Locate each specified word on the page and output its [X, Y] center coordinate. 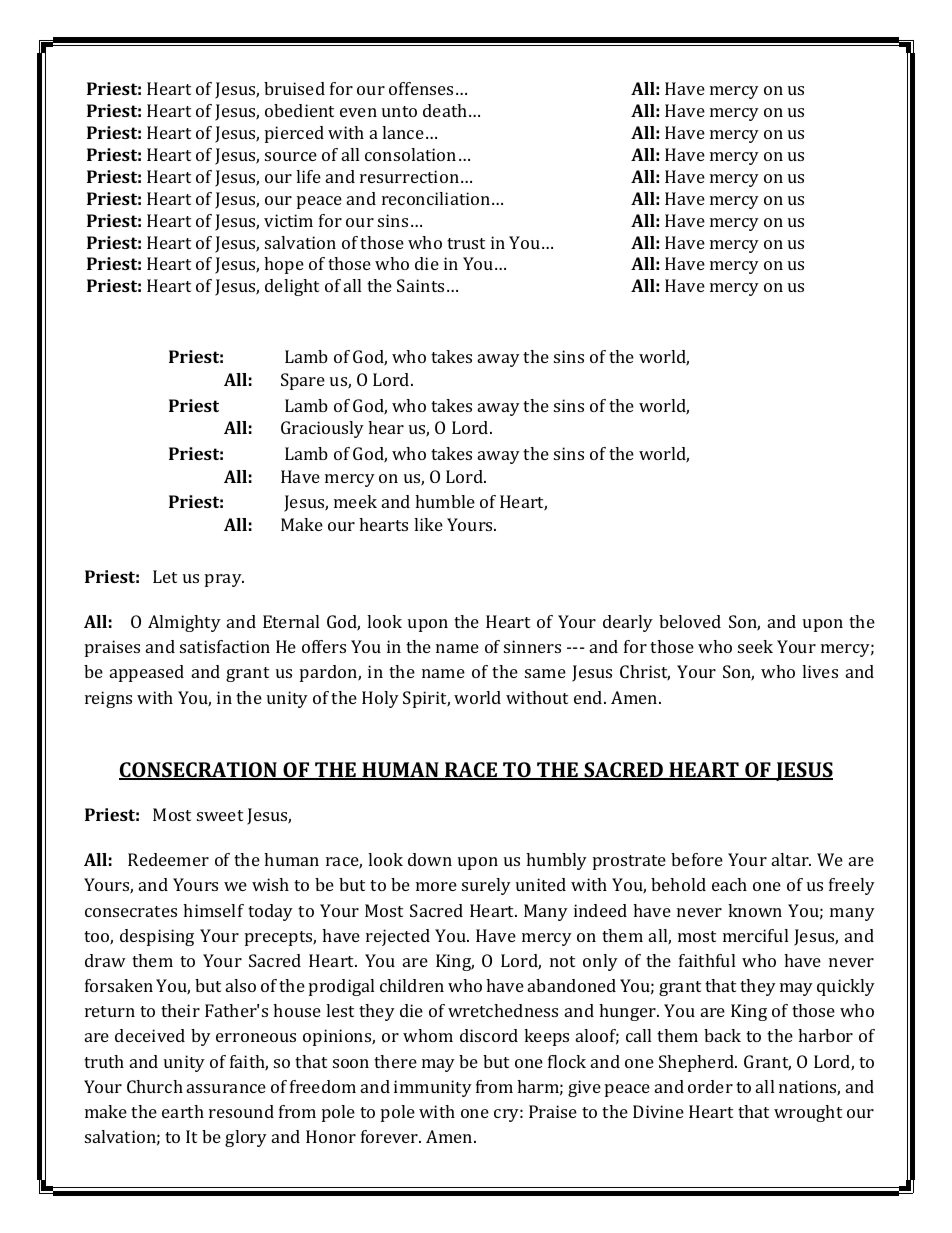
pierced [294, 134]
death [446, 110]
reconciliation [437, 198]
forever [391, 1136]
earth [183, 1111]
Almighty [184, 623]
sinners [532, 646]
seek [755, 646]
